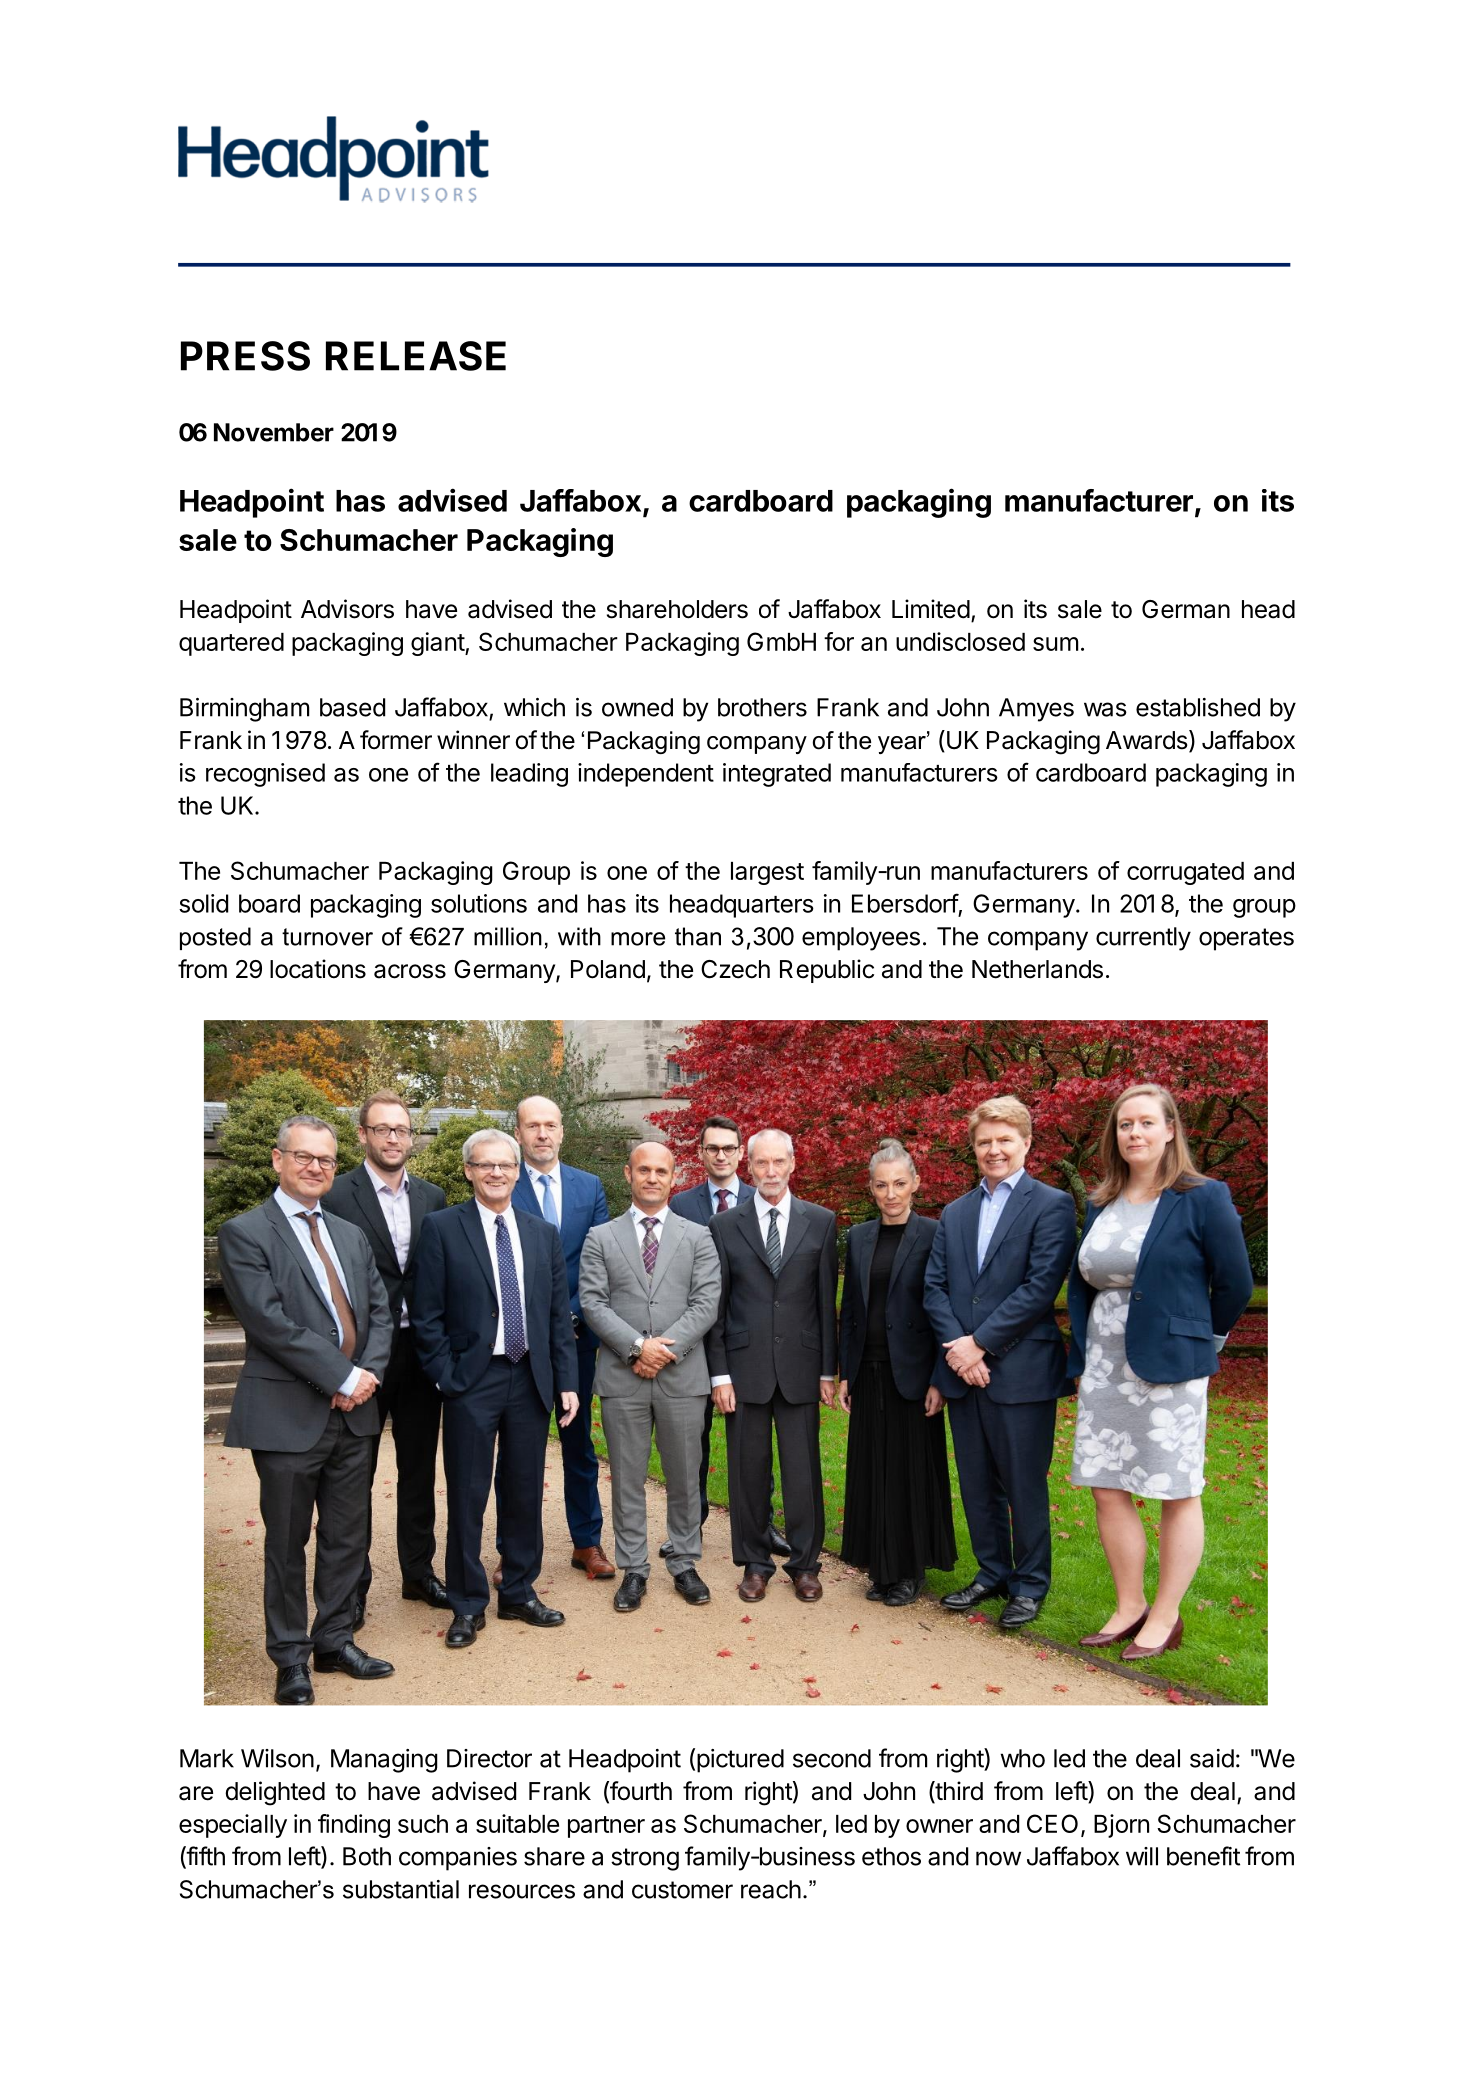 The width and height of the screenshot is (1473, 2083). What do you see at coordinates (682, 1890) in the screenshot?
I see `customer` at bounding box center [682, 1890].
